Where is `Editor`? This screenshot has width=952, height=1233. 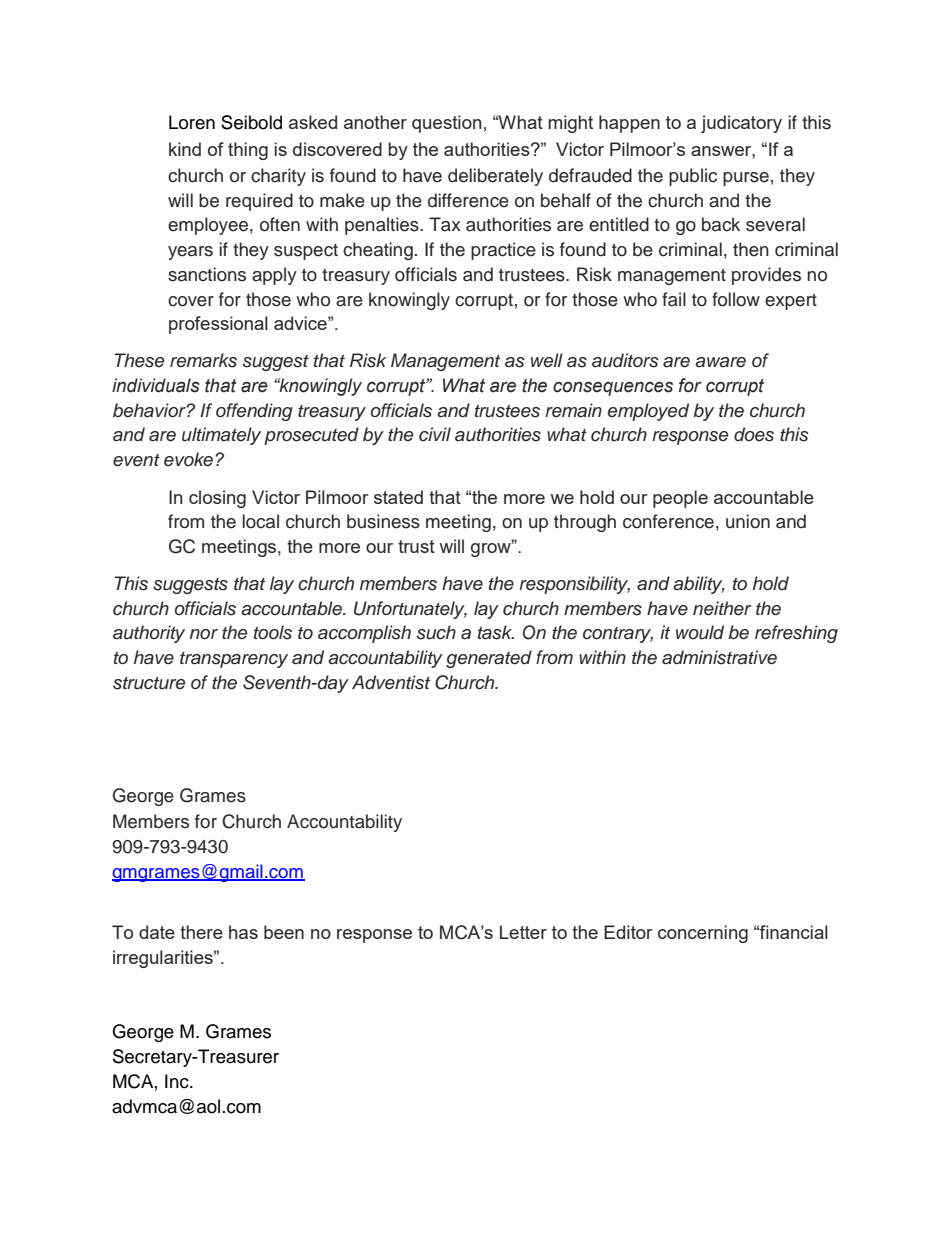
Editor is located at coordinates (628, 932).
